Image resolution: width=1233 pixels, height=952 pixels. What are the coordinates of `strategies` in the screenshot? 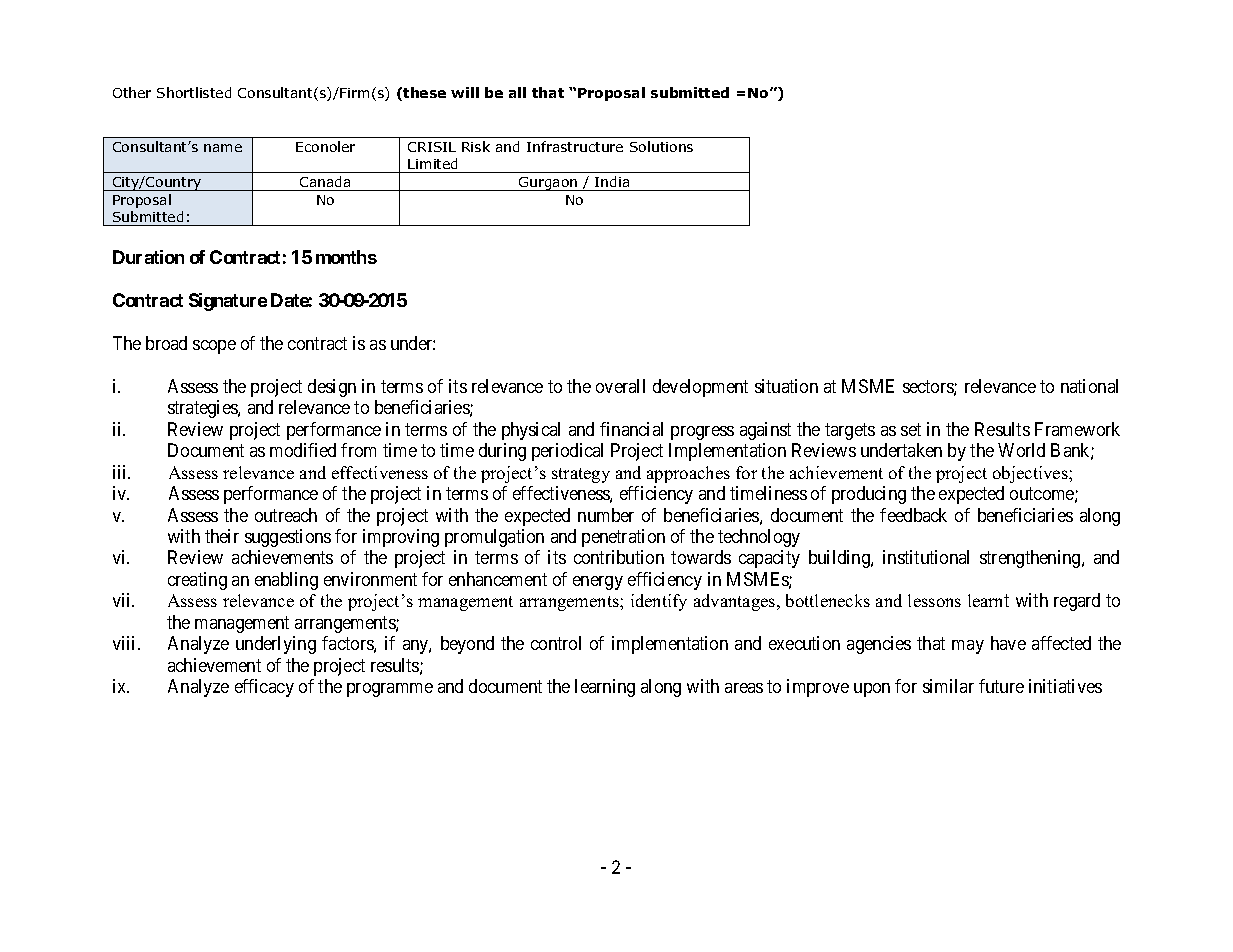 It's located at (203, 409).
